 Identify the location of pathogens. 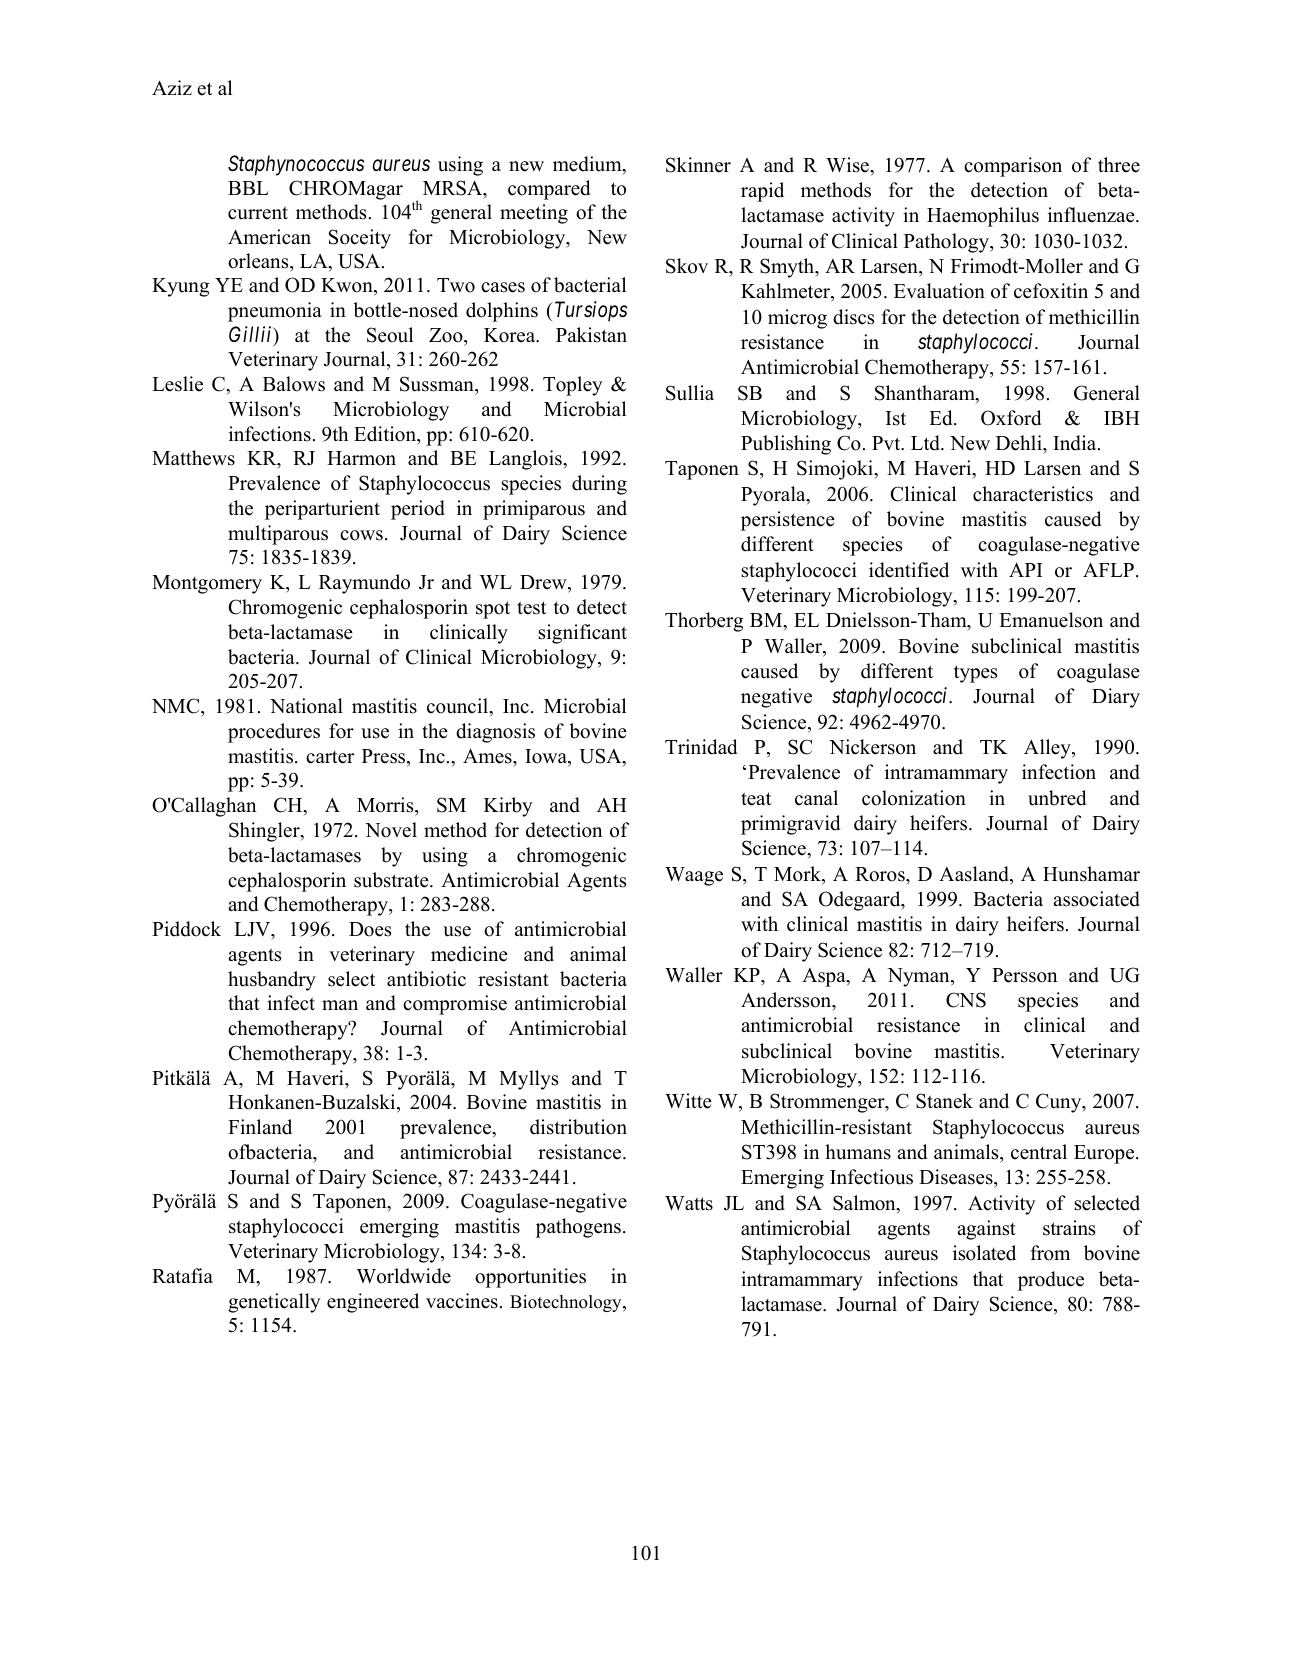
(578, 1228).
